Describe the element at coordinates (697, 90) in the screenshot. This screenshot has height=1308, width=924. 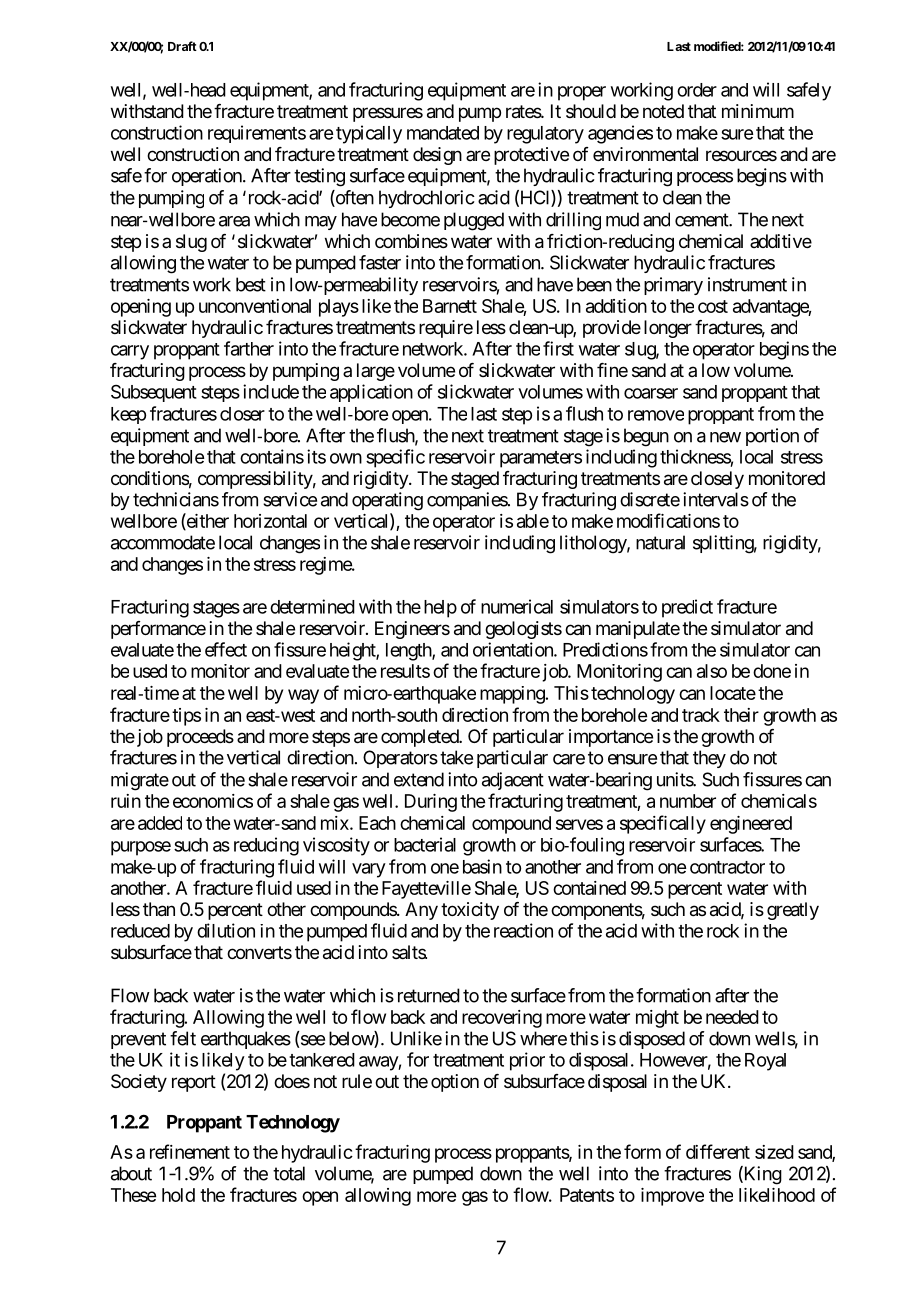
I see `order` at that location.
